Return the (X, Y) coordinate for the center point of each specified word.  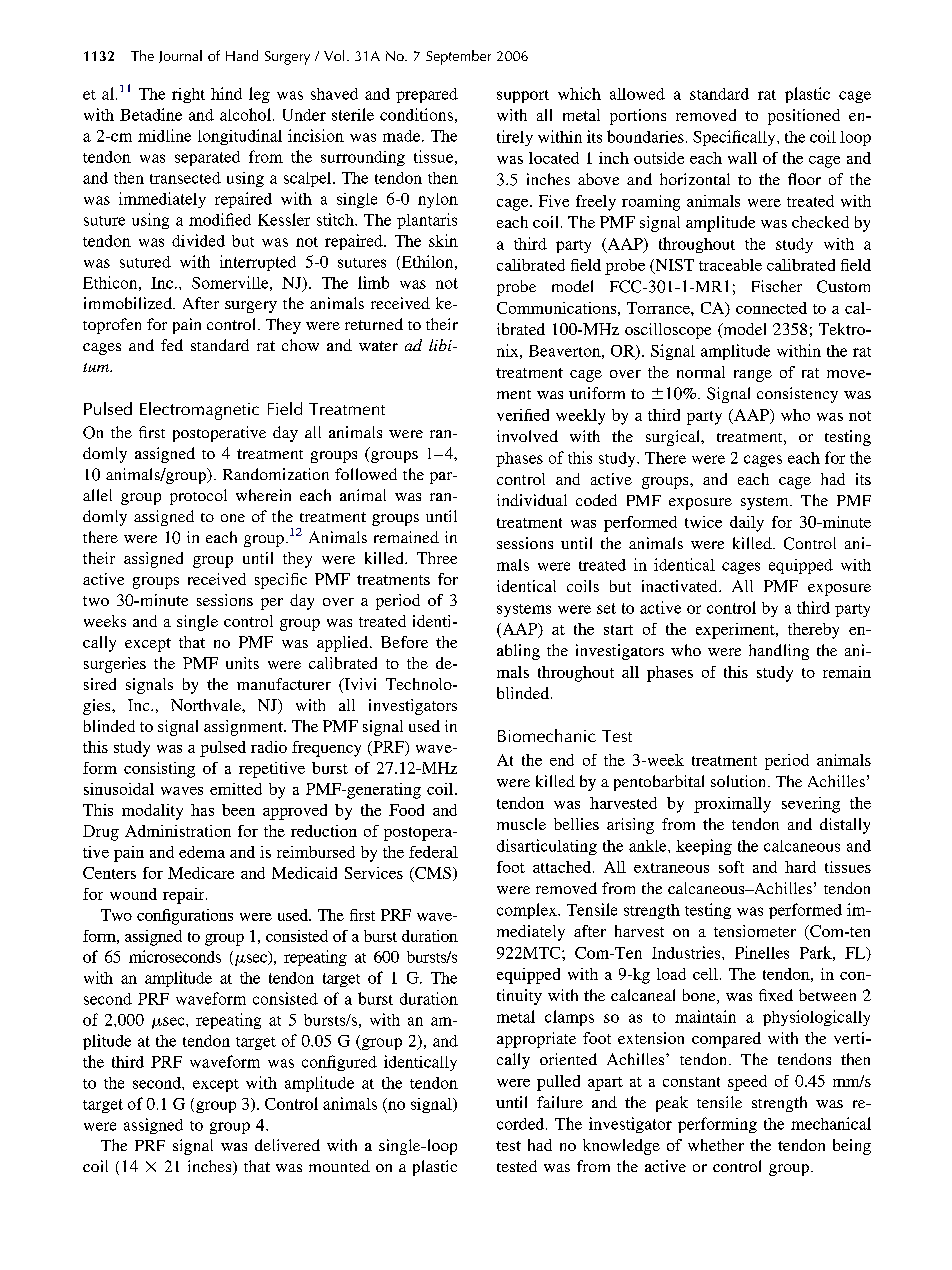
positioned (804, 117)
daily (747, 524)
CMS (432, 873)
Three (437, 558)
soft (731, 867)
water (378, 346)
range (753, 376)
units (242, 663)
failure (560, 1102)
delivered (287, 1145)
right (188, 95)
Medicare (201, 873)
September (458, 57)
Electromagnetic (199, 411)
